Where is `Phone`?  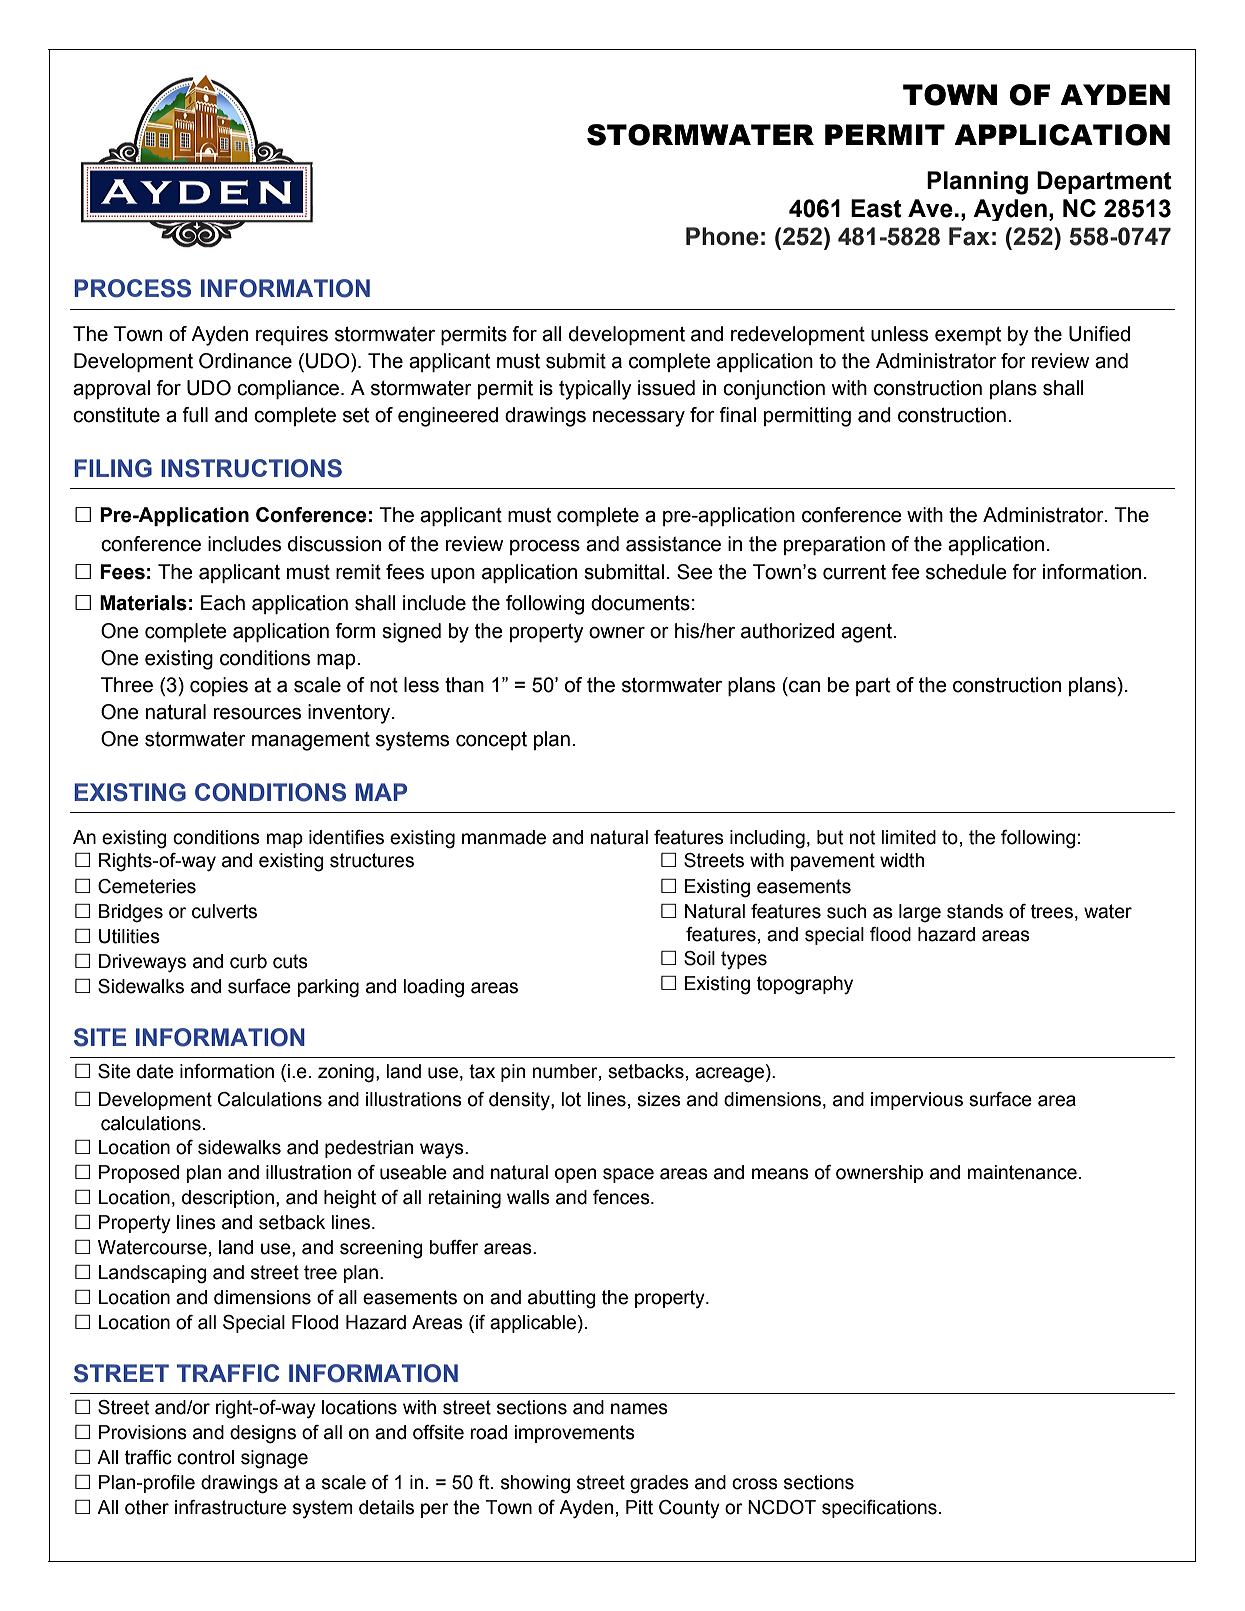
Phone is located at coordinates (722, 236).
